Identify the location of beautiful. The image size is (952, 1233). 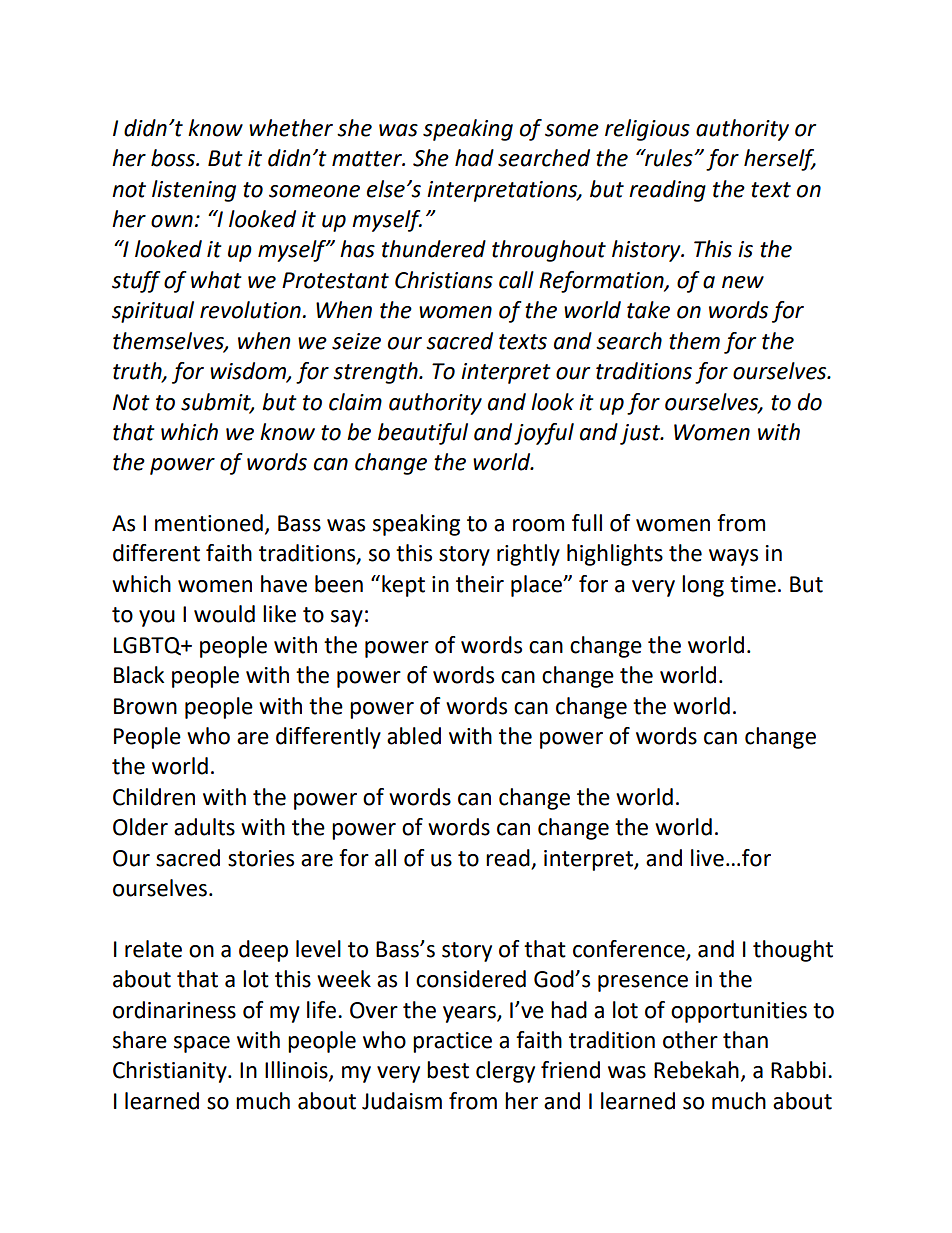
(423, 434).
